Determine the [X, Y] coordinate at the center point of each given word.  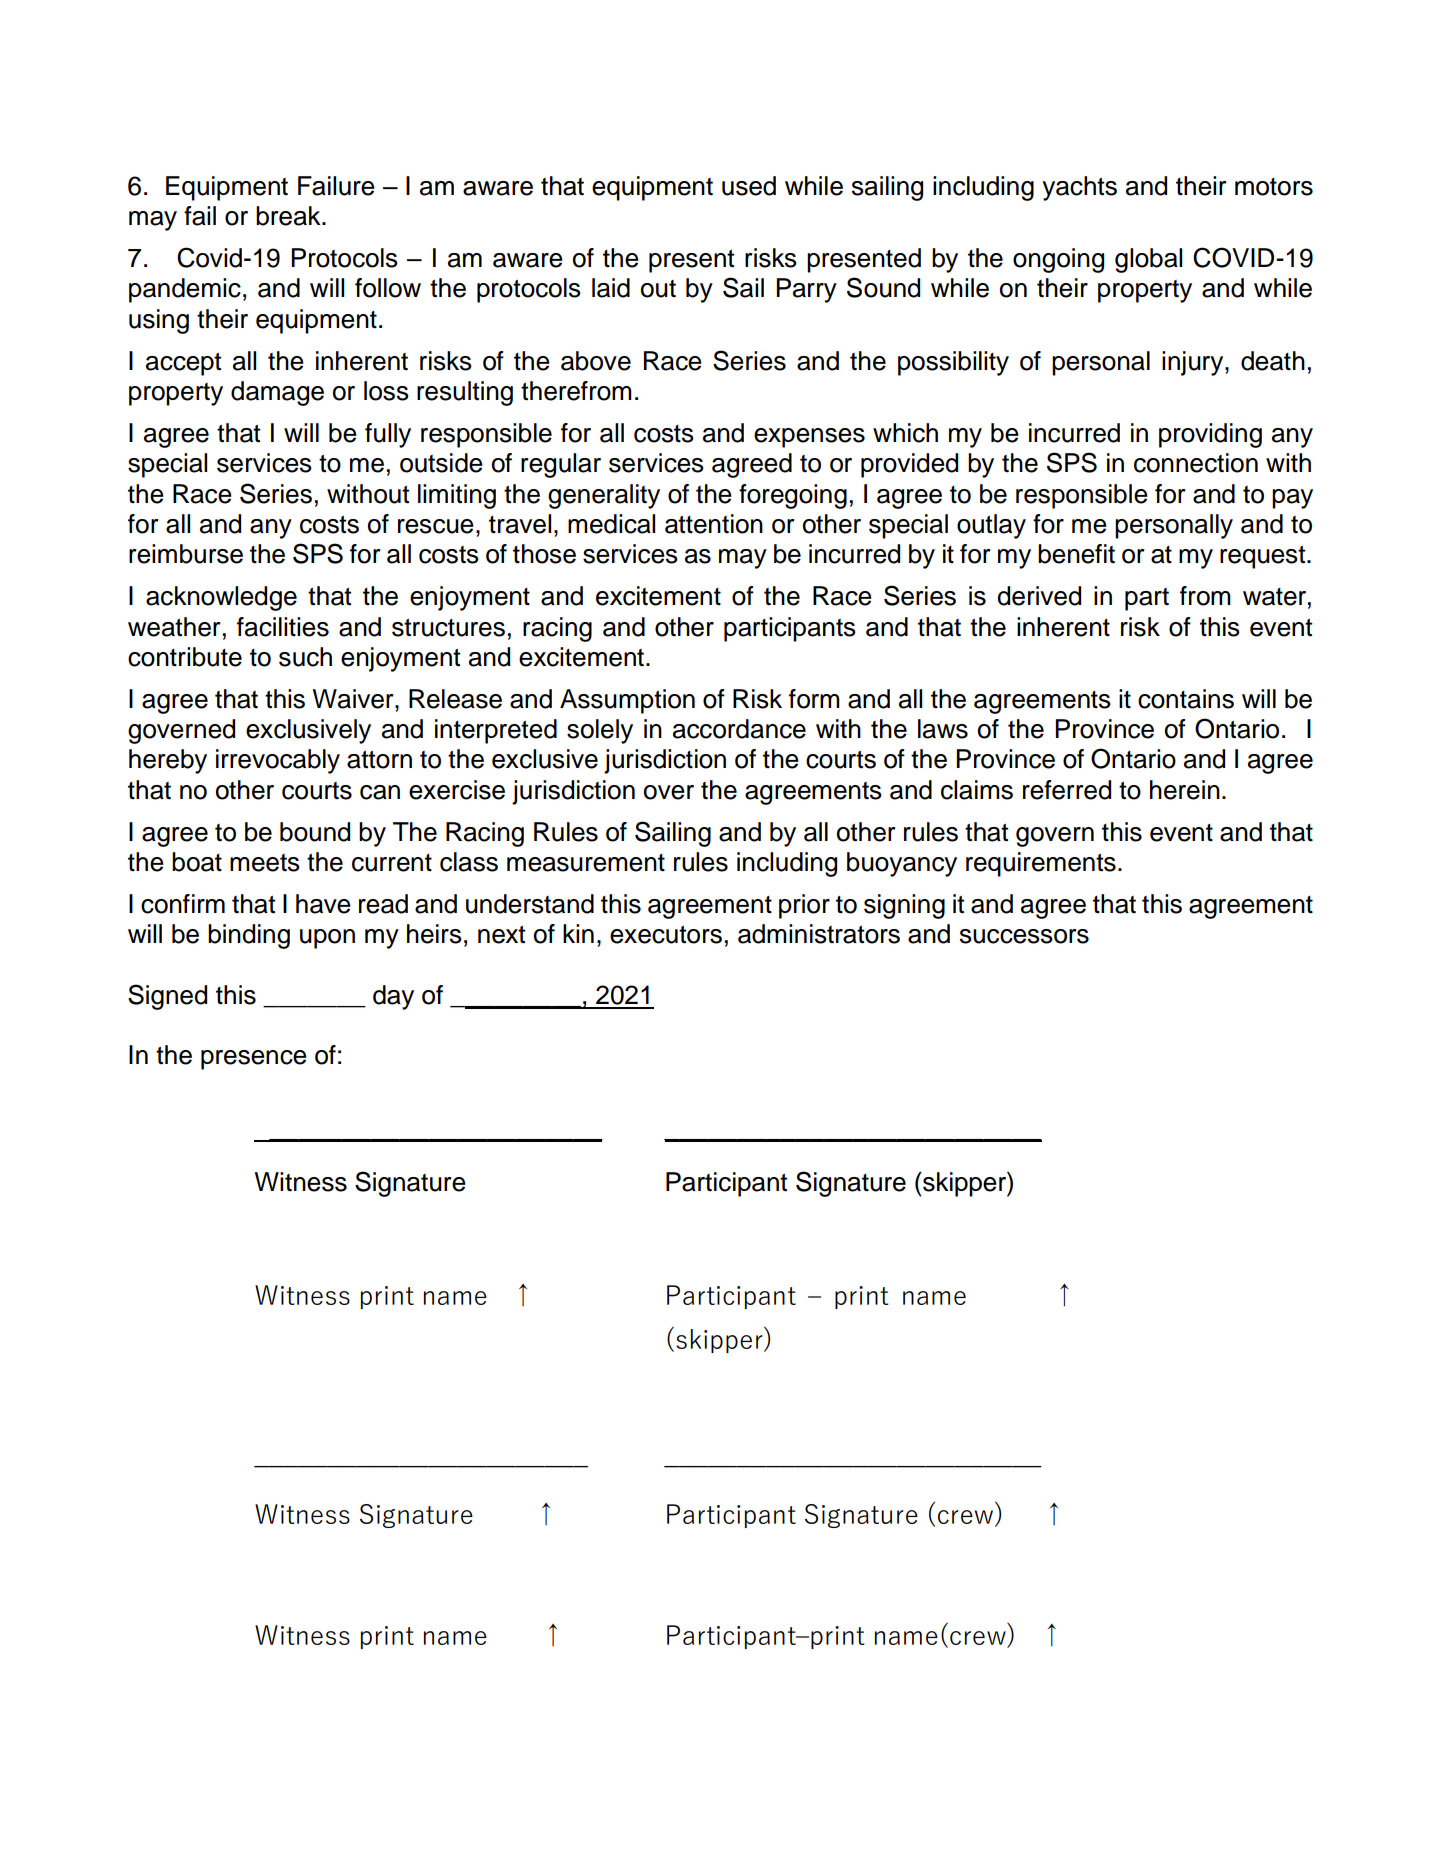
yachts [1079, 188]
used [749, 186]
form [814, 699]
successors [1024, 936]
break [289, 216]
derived [1039, 596]
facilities [283, 627]
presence [254, 1060]
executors [666, 935]
